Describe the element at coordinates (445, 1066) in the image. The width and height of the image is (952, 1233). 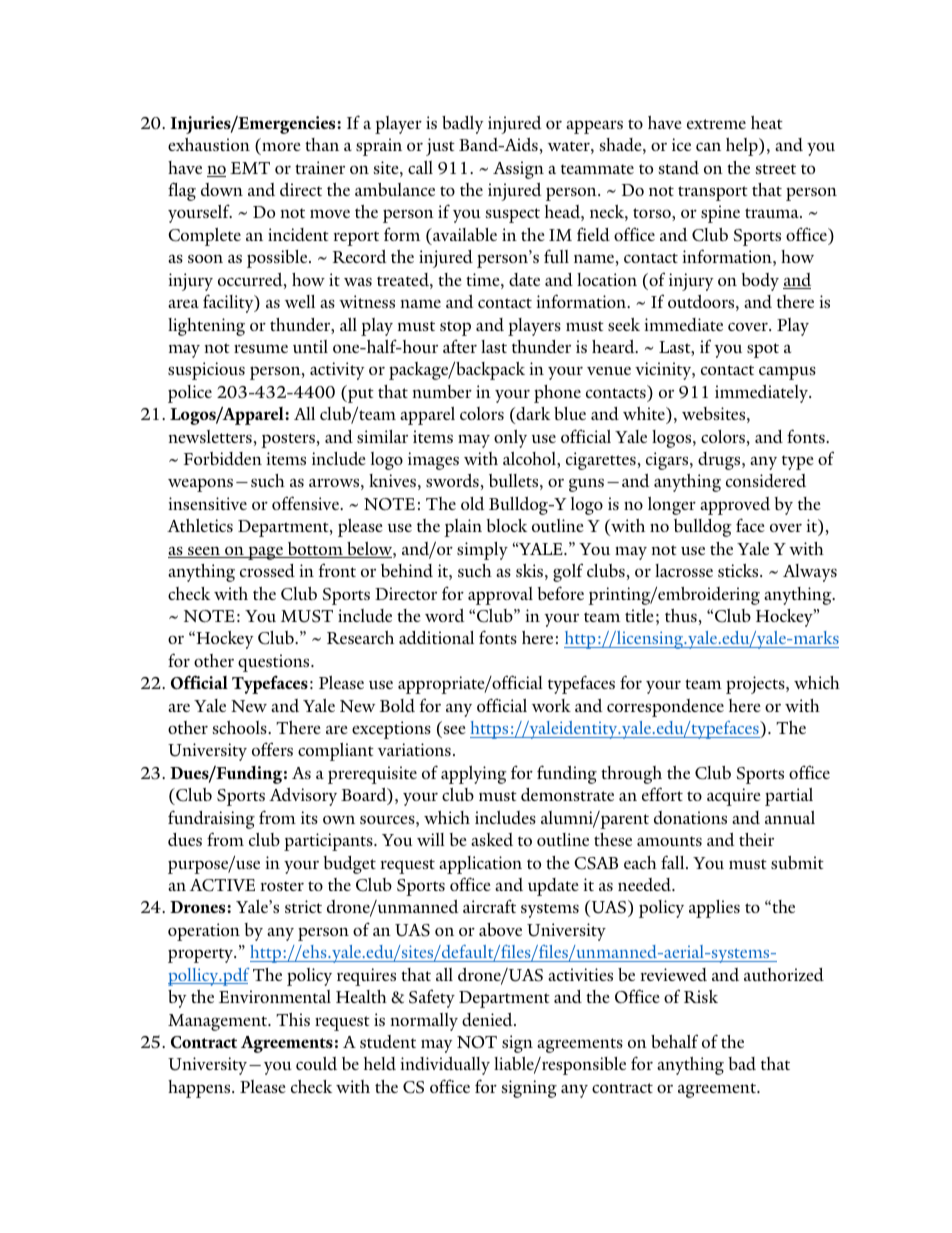
I see `individually` at that location.
